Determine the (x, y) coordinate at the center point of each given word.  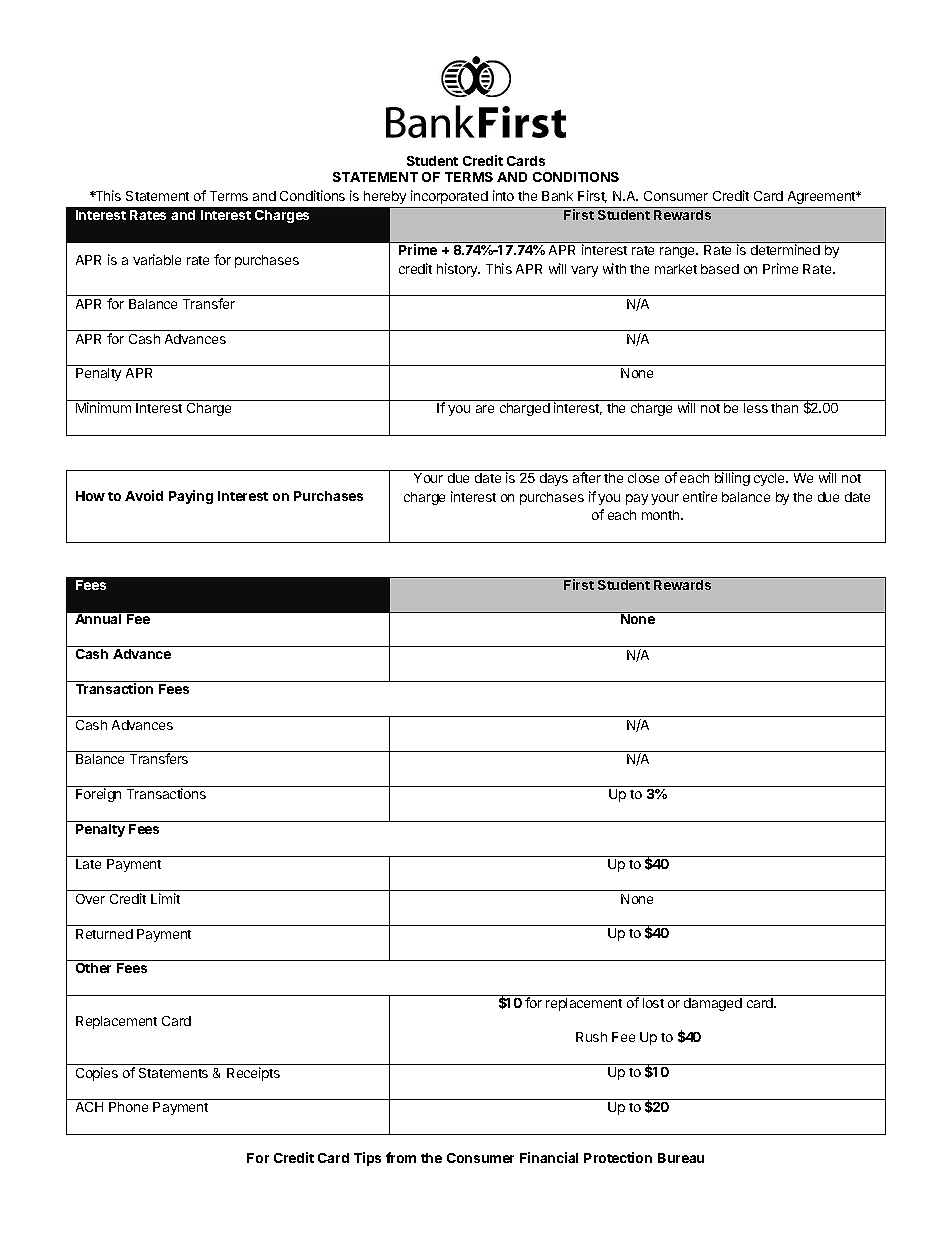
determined (785, 249)
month (662, 515)
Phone (128, 1107)
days (554, 479)
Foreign (98, 795)
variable (157, 259)
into (503, 195)
